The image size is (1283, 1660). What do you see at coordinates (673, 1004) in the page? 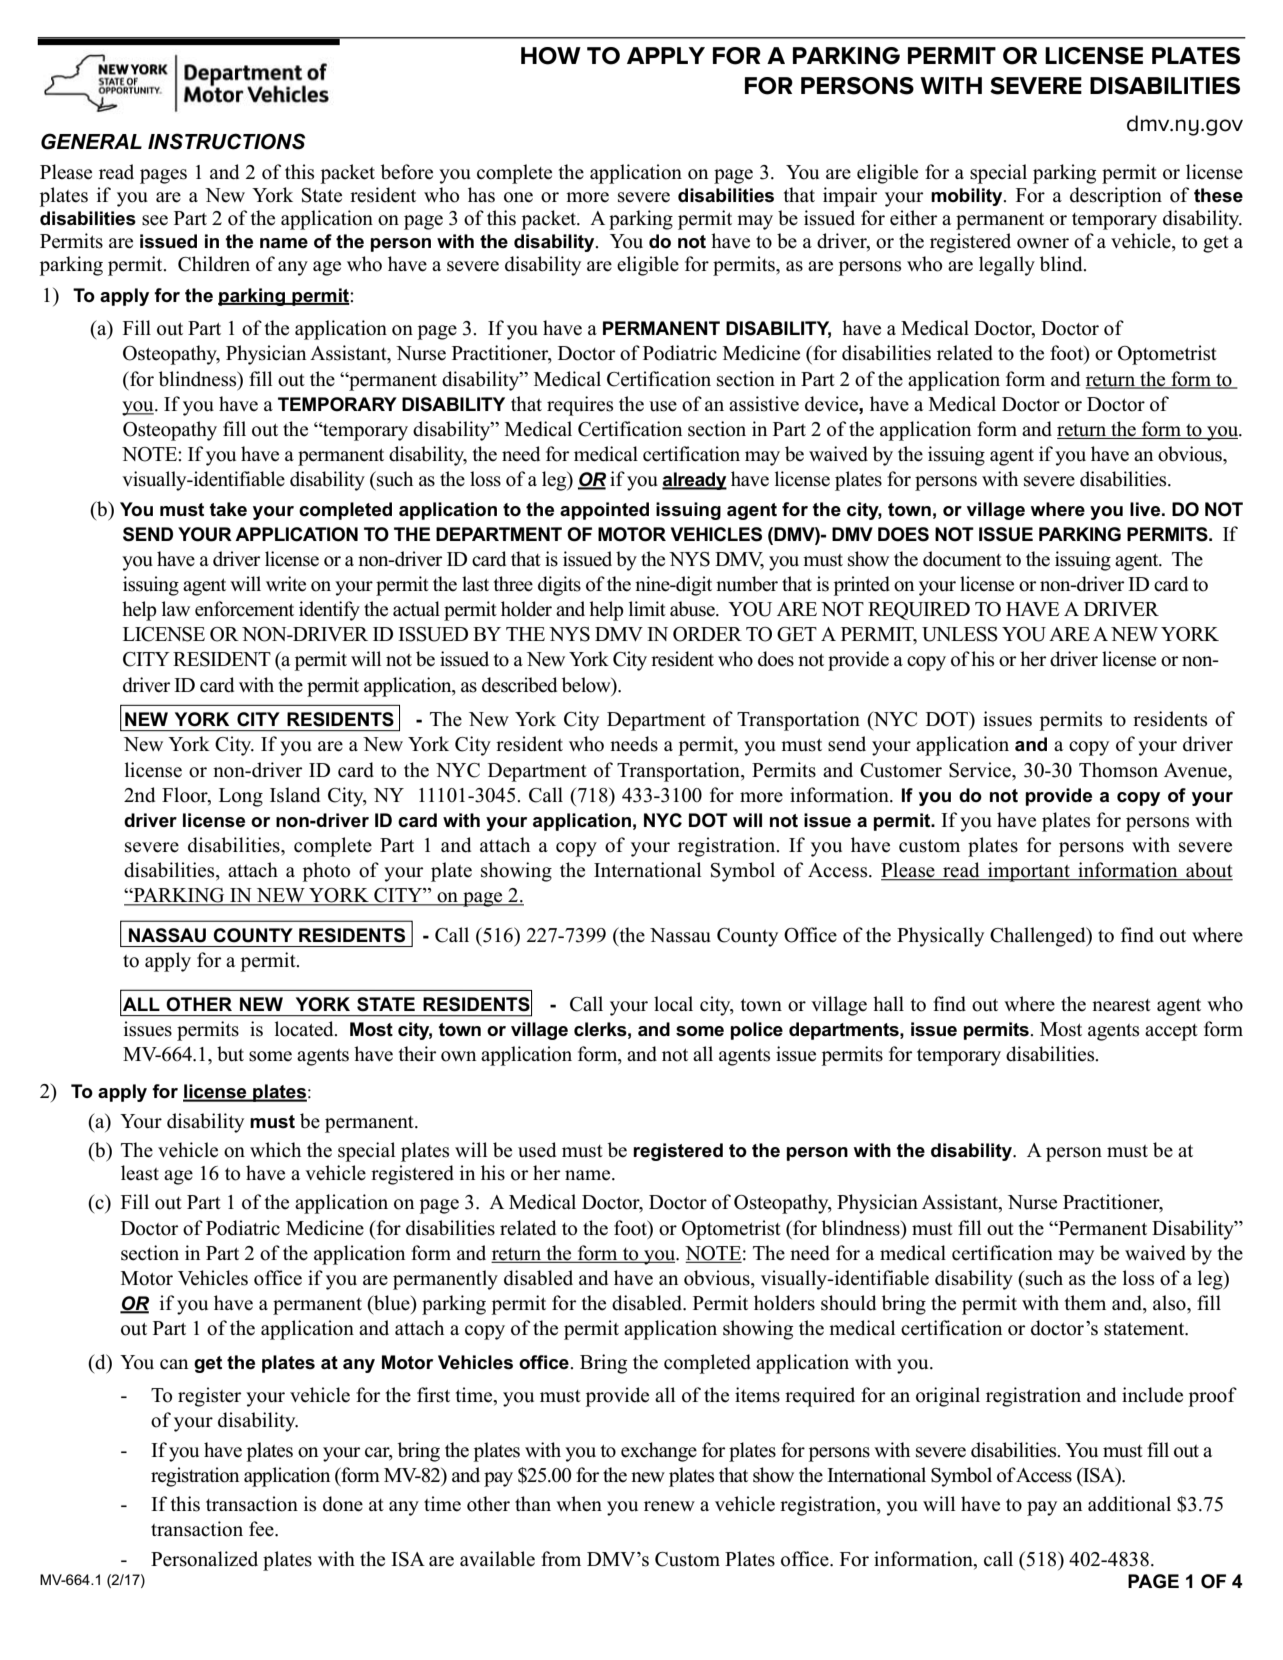
I see `local` at bounding box center [673, 1004].
